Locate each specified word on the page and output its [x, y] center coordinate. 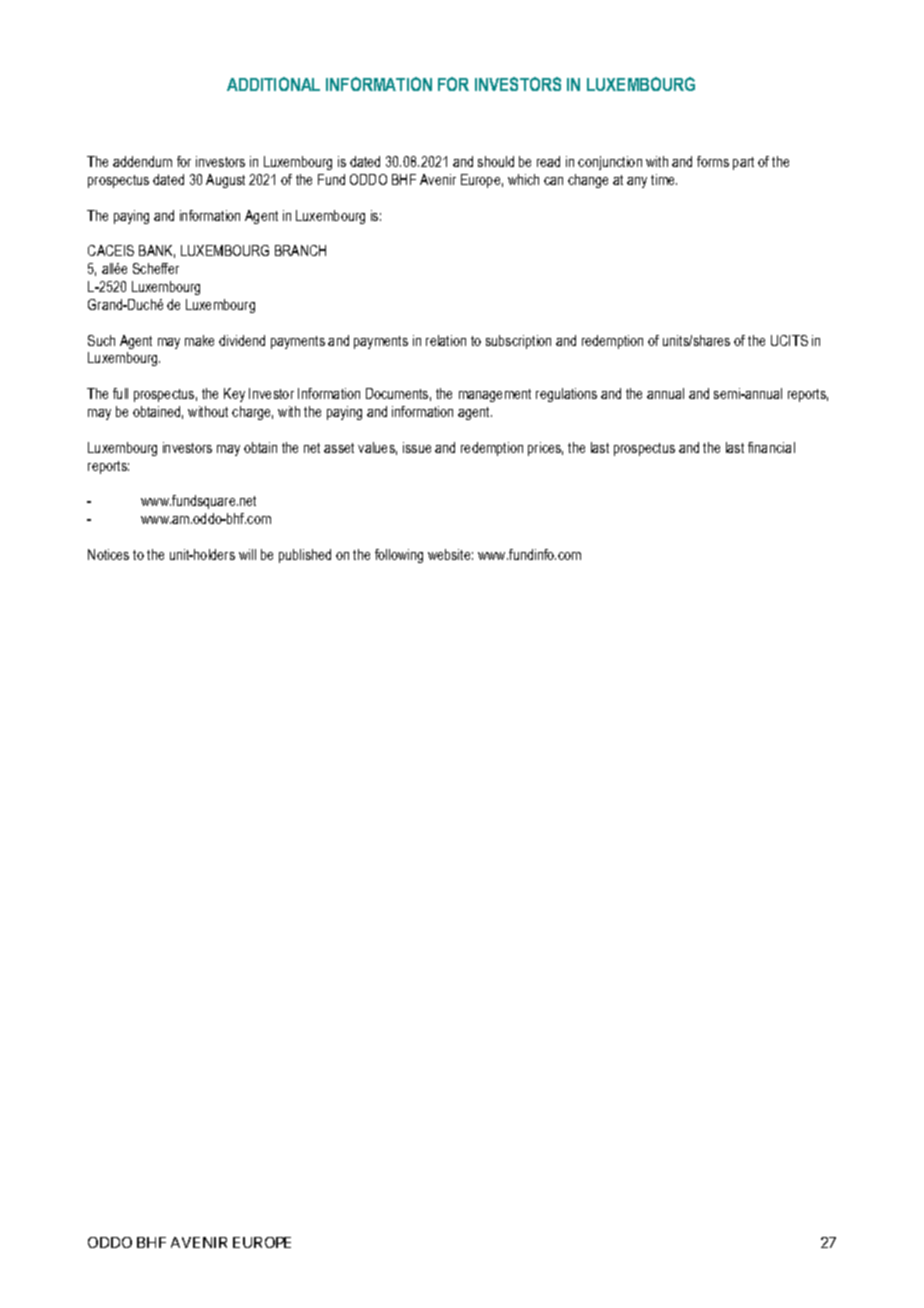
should [496, 161]
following [399, 556]
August [225, 181]
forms [713, 161]
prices [545, 449]
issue [417, 447]
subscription [518, 342]
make [199, 340]
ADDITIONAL [273, 84]
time [664, 179]
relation [446, 340]
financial [771, 447]
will [247, 554]
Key [234, 395]
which [523, 179]
